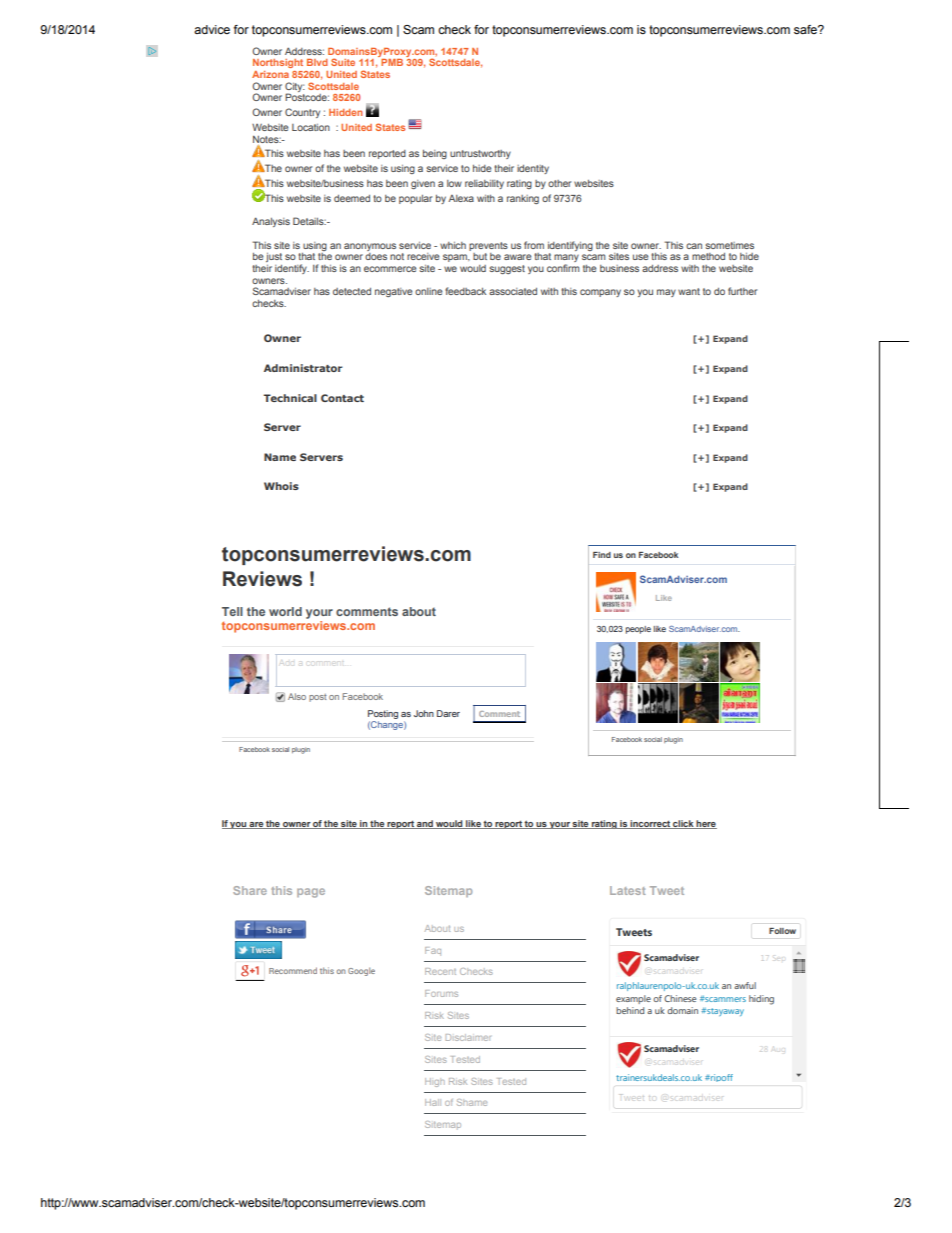  Describe the element at coordinates (290, 398) in the screenshot. I see `Technical` at that location.
